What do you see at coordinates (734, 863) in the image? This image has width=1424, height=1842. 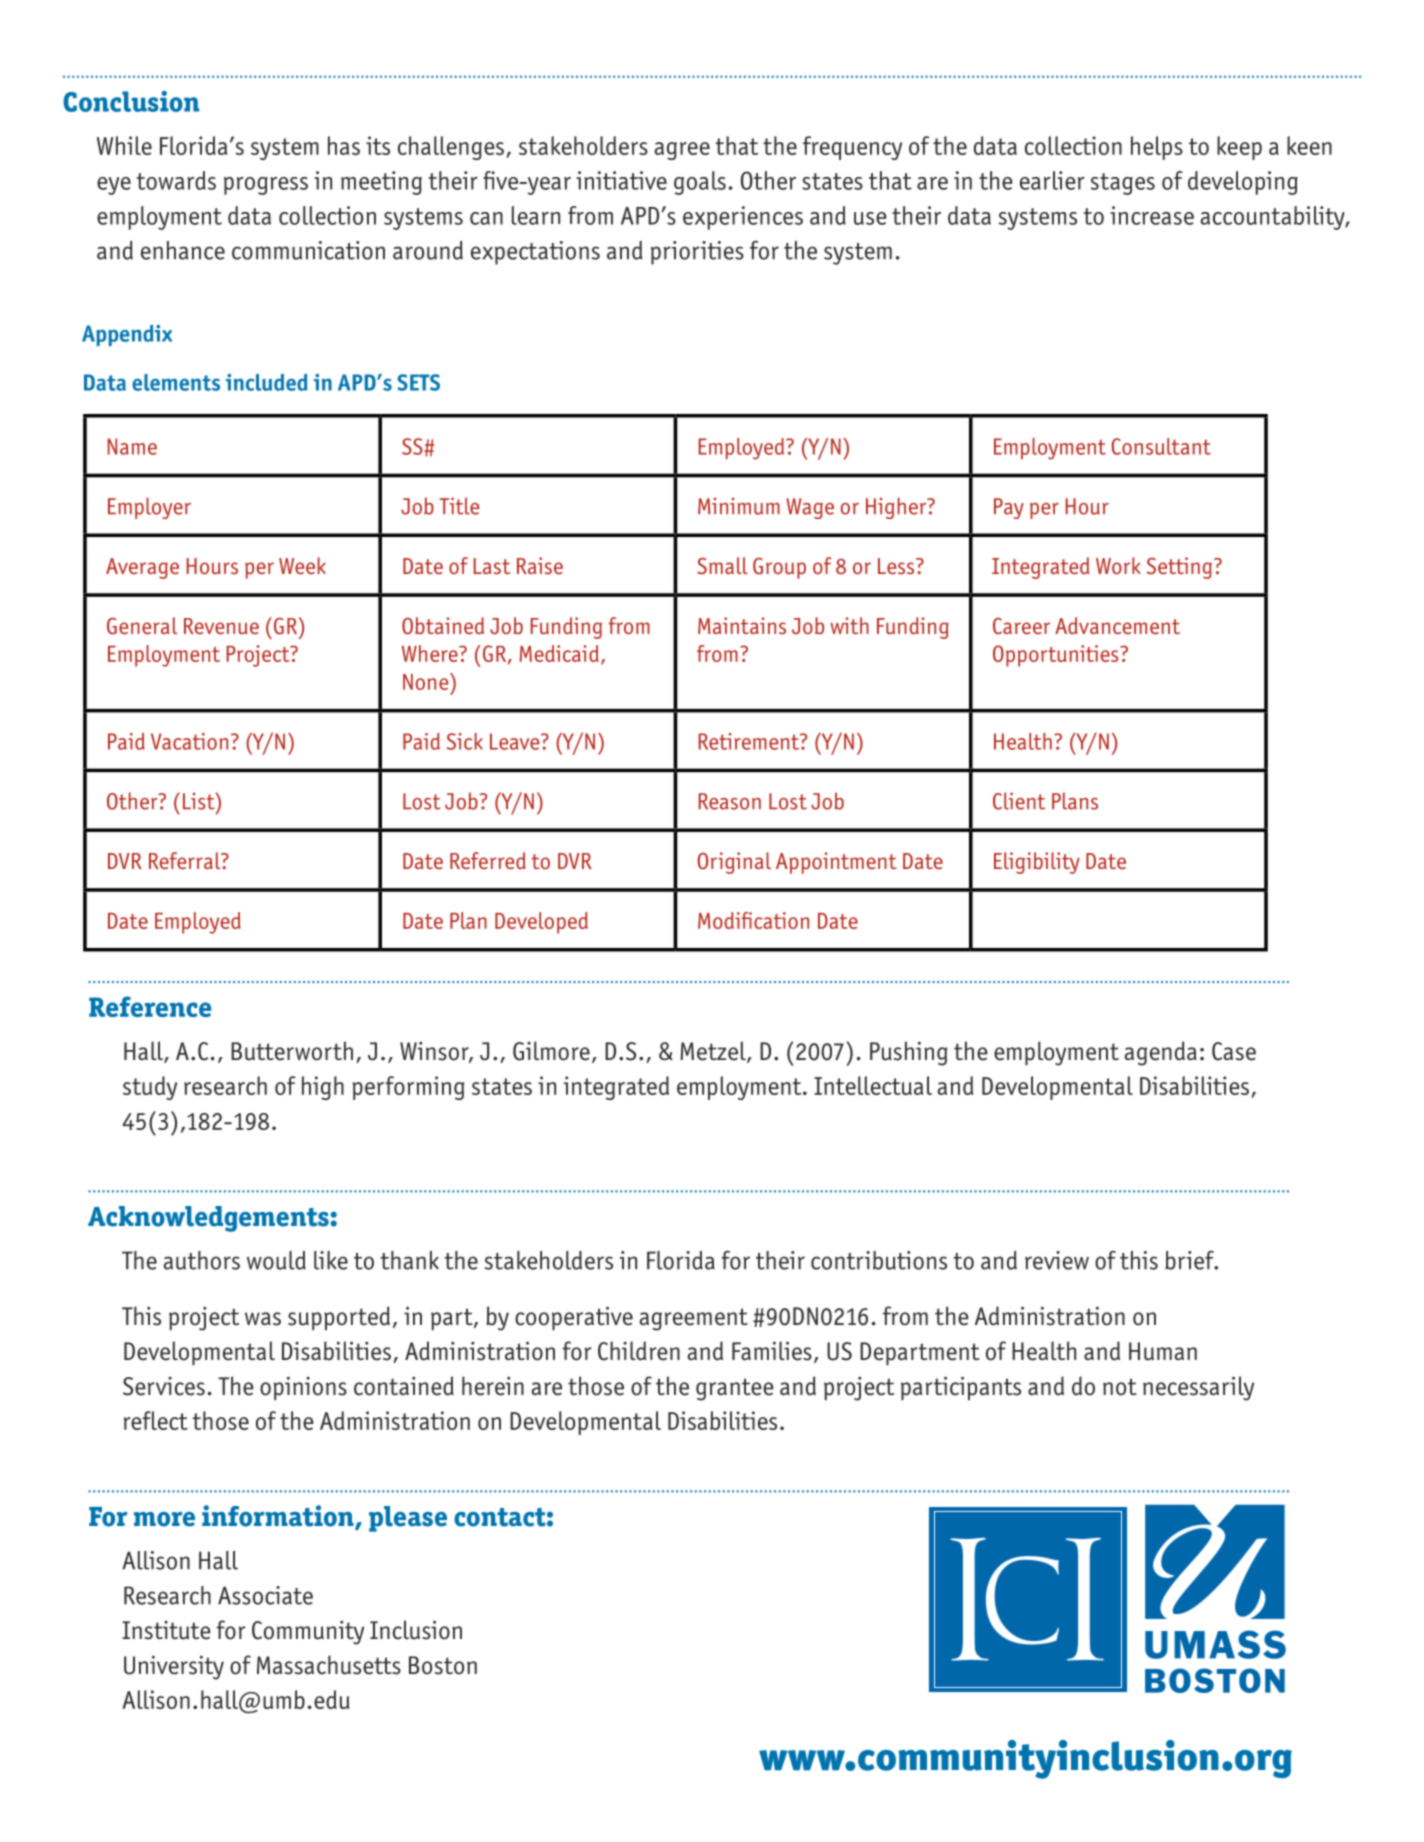 I see `Original` at bounding box center [734, 863].
